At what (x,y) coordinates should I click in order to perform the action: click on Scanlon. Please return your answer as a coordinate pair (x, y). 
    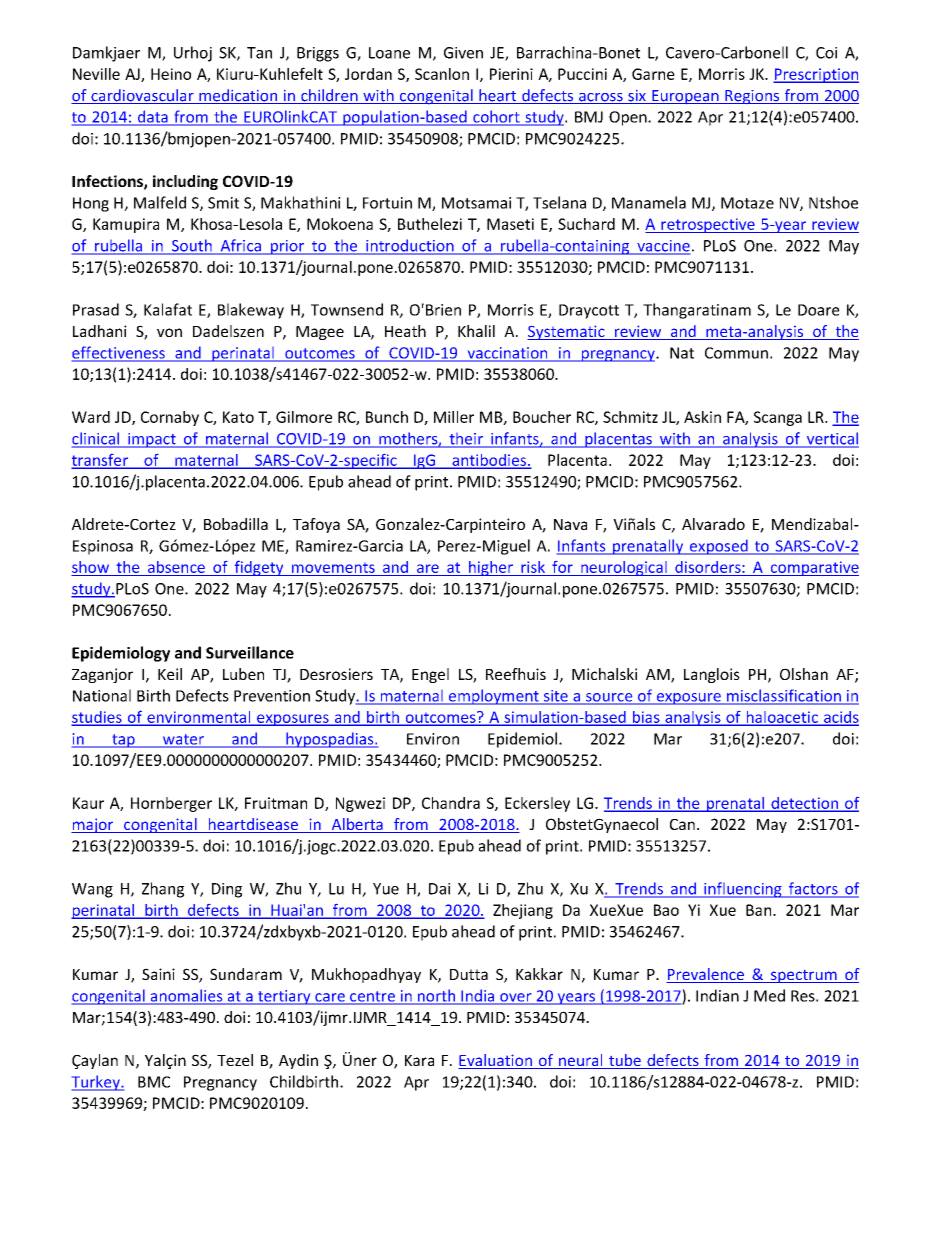
    Looking at the image, I should click on (442, 74).
